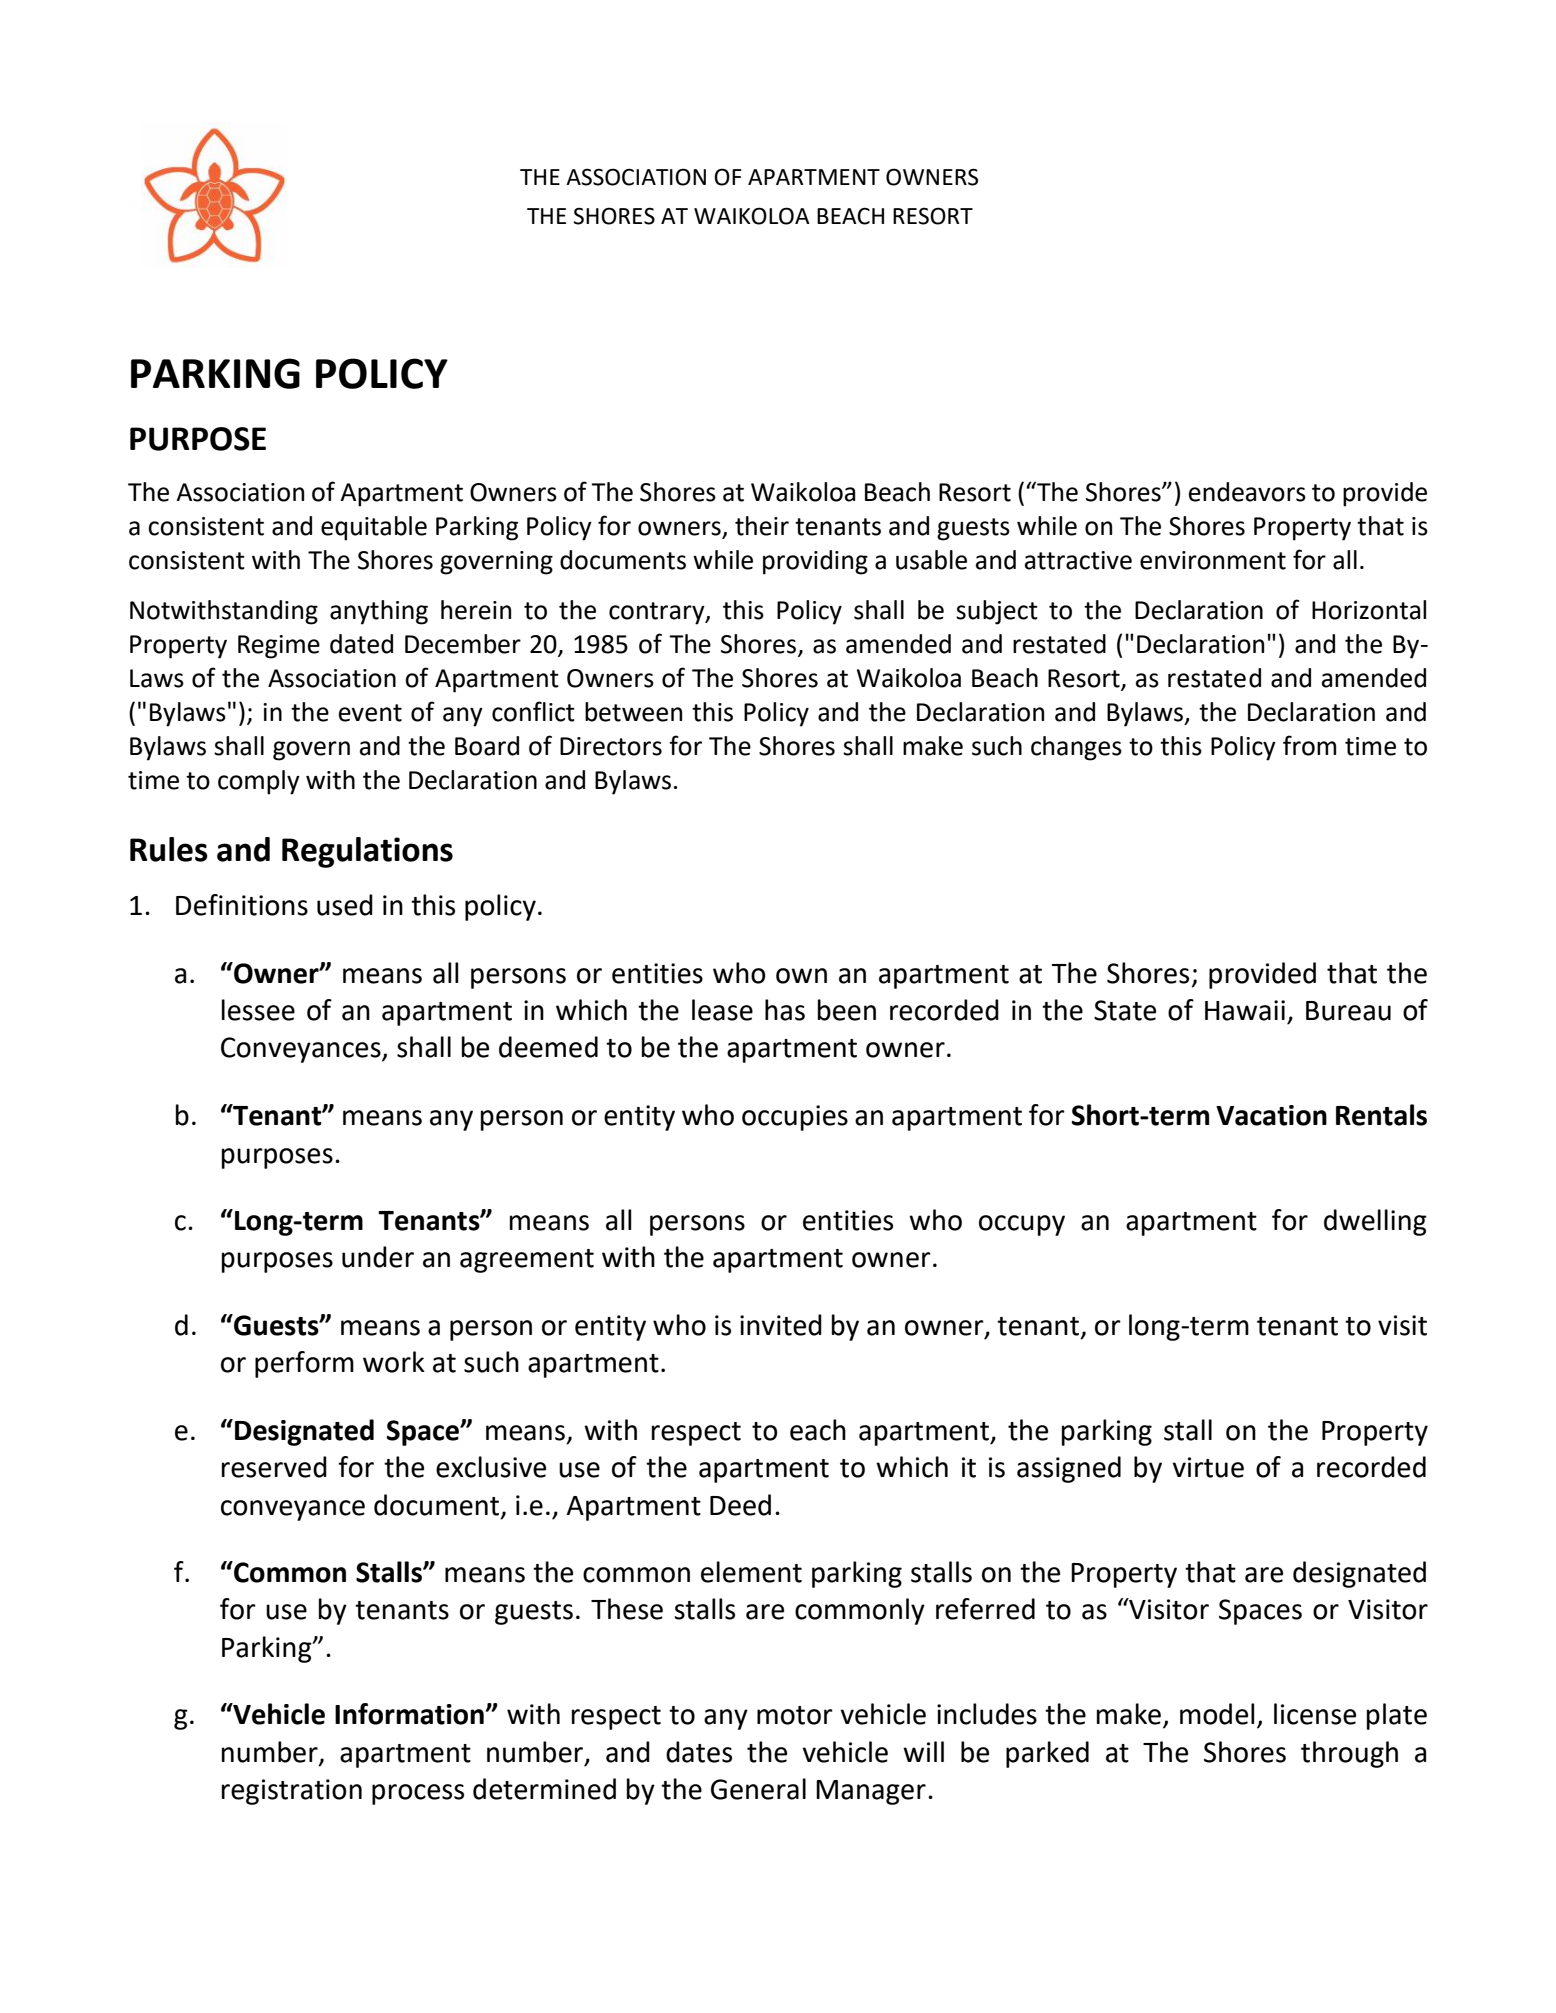 This page has width=1556, height=2013. Describe the element at coordinates (611, 746) in the page. I see `Directors` at that location.
